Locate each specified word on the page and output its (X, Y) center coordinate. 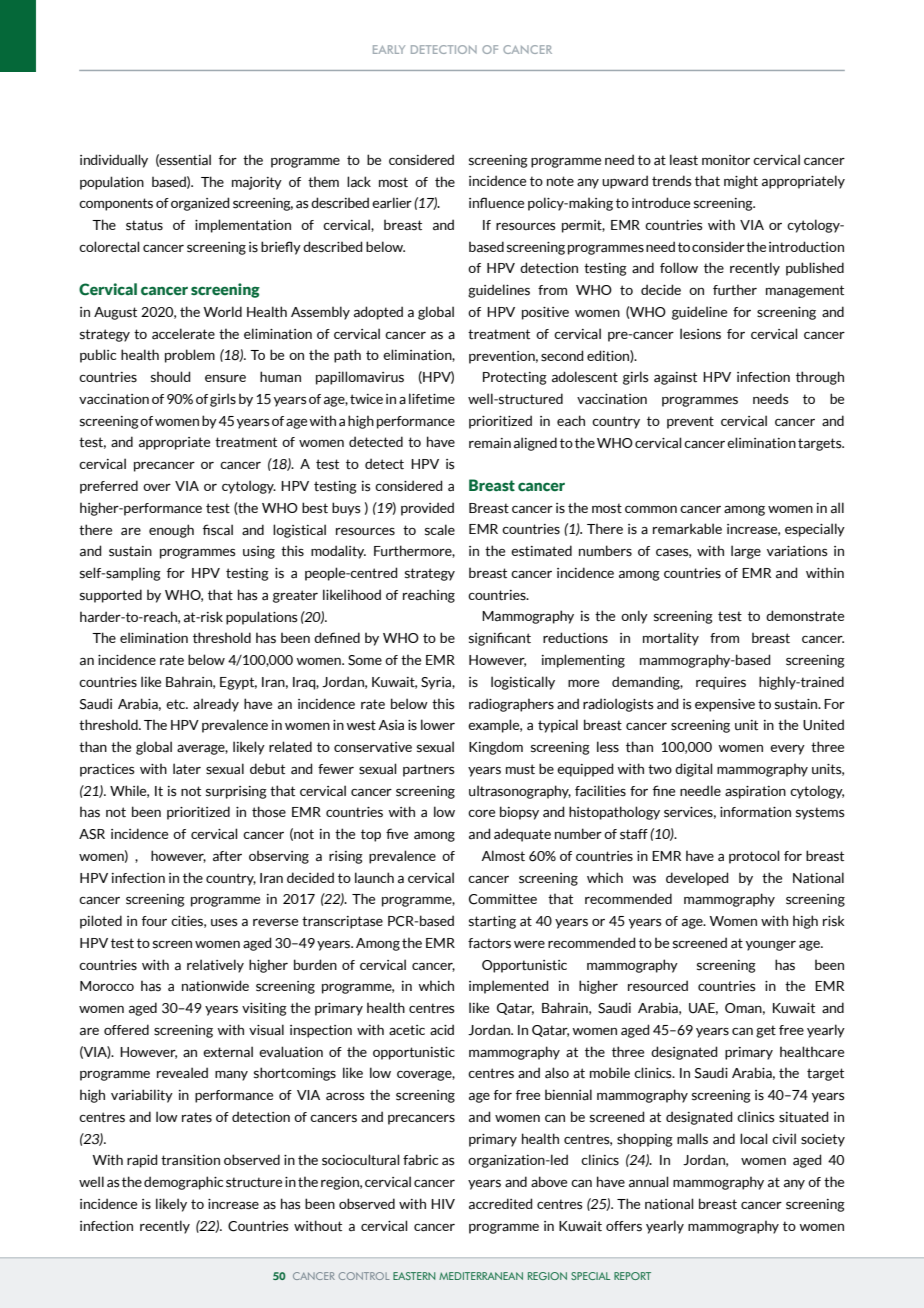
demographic (183, 1183)
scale (440, 530)
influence (496, 202)
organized (200, 204)
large (746, 552)
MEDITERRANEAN (481, 1276)
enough (171, 531)
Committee (503, 899)
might (741, 182)
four (154, 921)
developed (697, 879)
